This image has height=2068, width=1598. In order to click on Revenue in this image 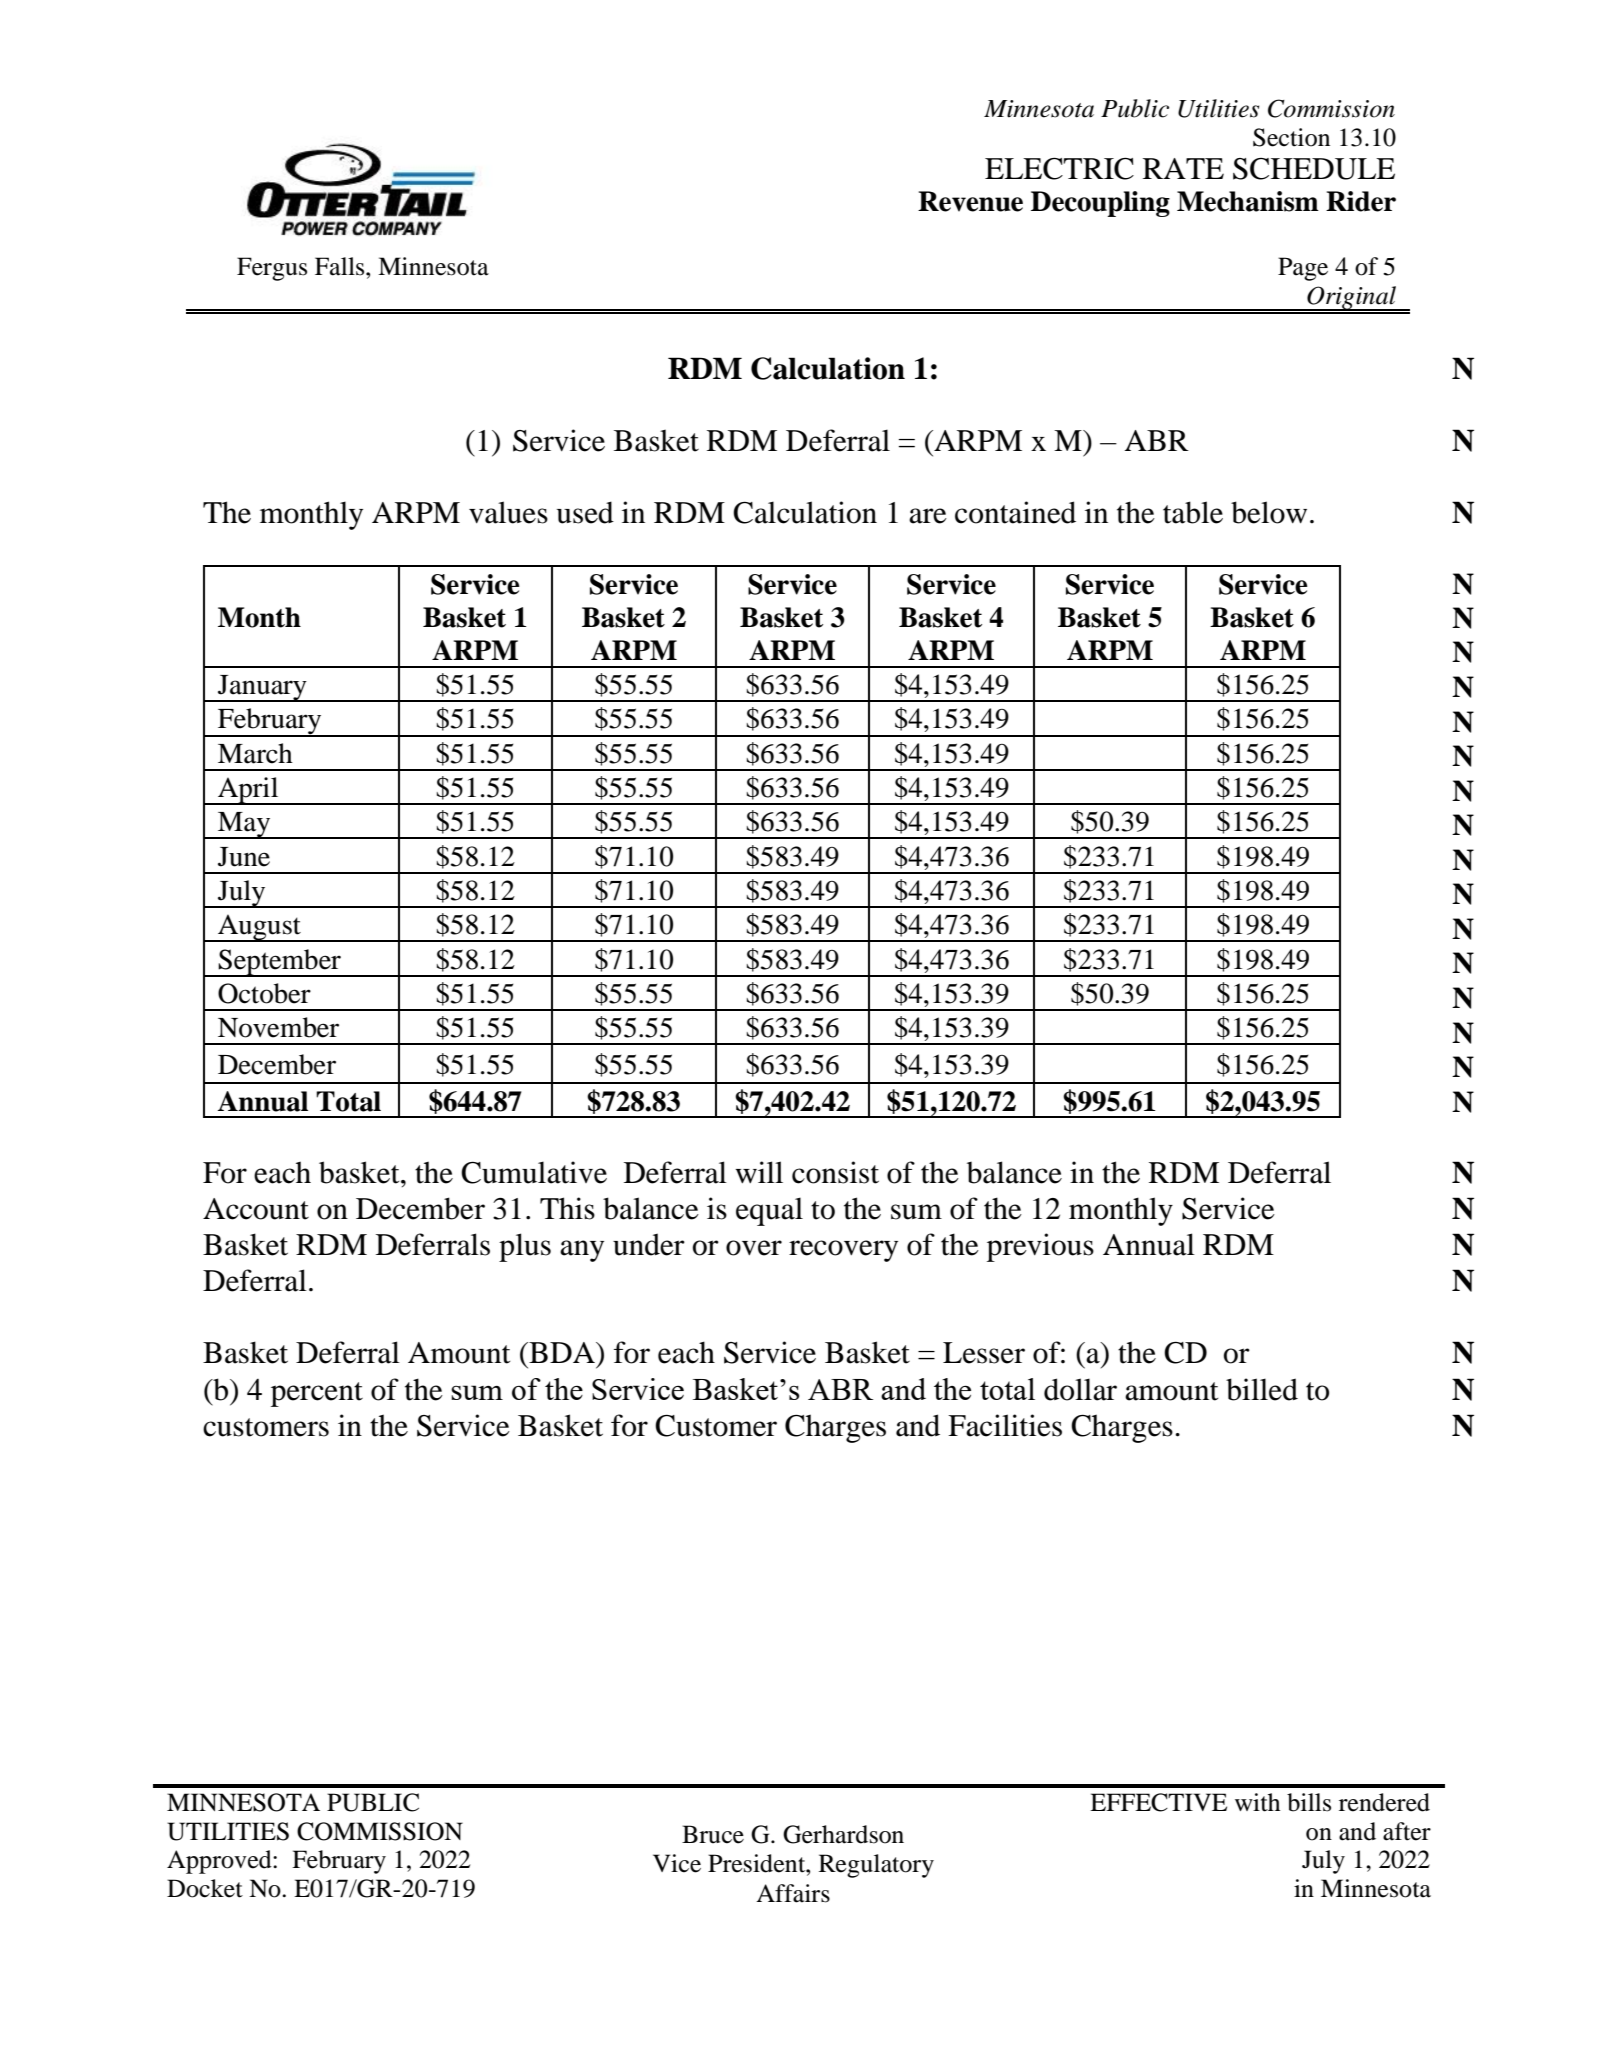, I will do `click(970, 201)`.
